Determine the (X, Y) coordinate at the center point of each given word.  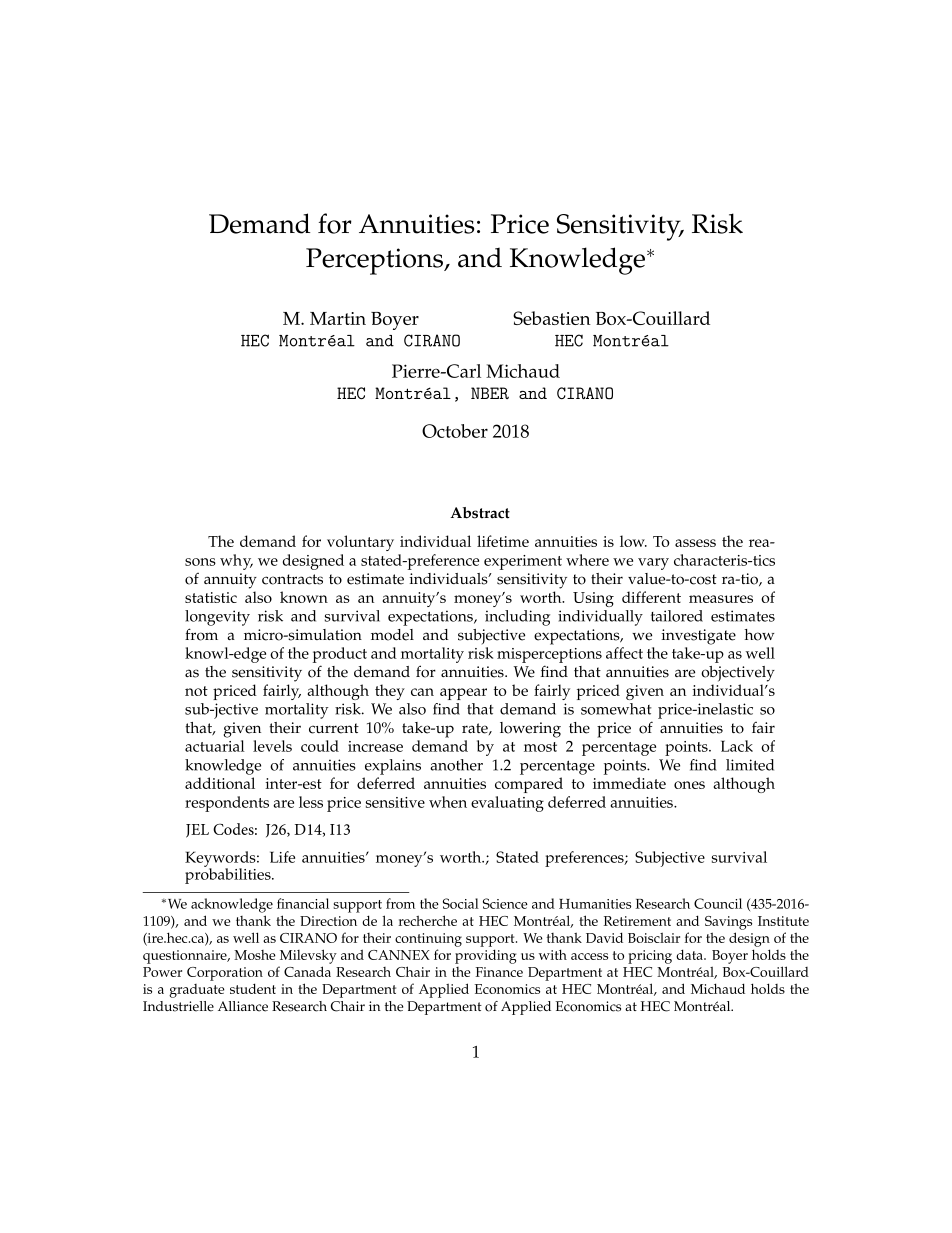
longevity (217, 618)
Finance (499, 972)
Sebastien (552, 318)
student (253, 988)
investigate (699, 637)
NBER (490, 393)
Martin (338, 318)
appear (463, 694)
